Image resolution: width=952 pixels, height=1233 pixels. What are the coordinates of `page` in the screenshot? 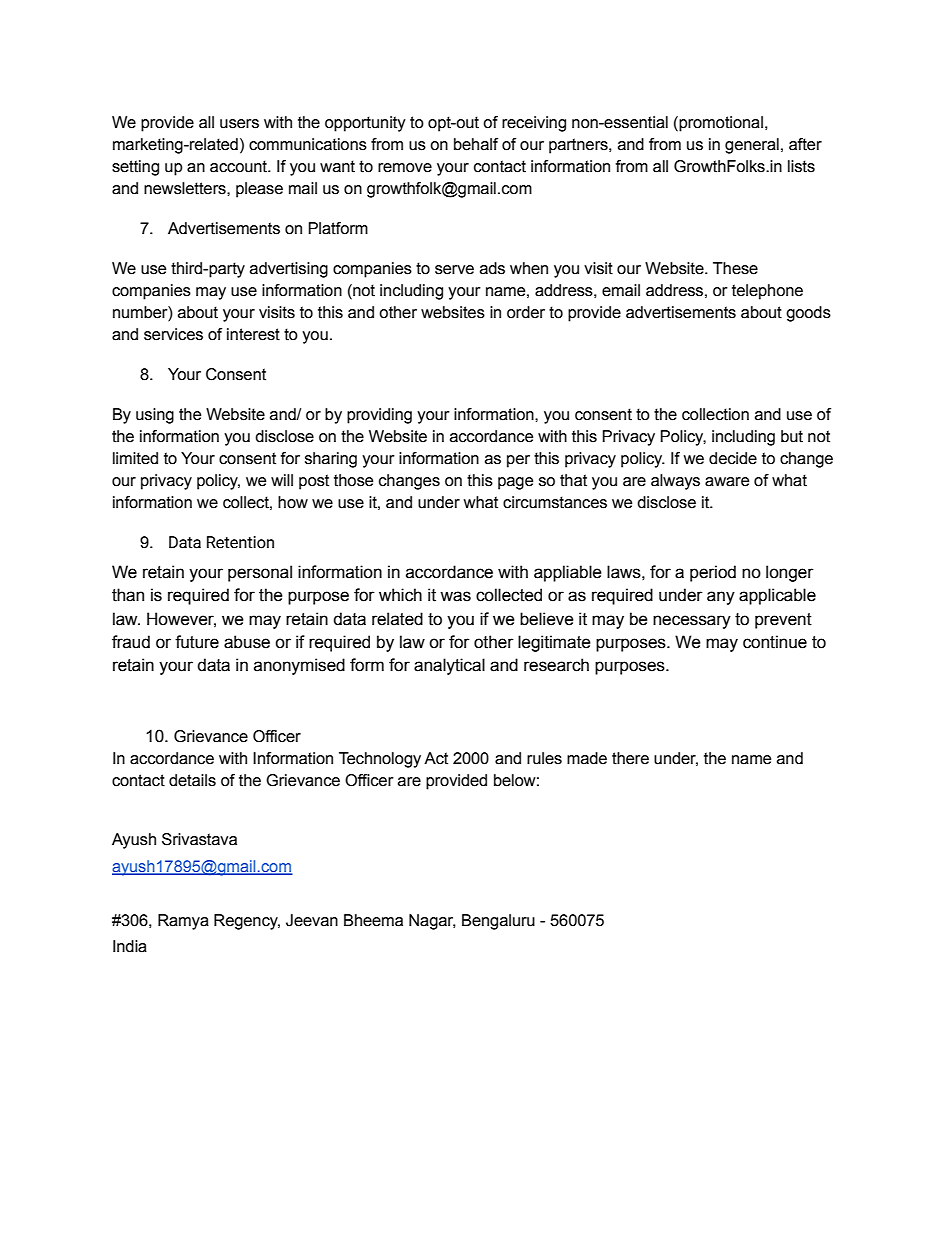 It's located at (515, 483).
